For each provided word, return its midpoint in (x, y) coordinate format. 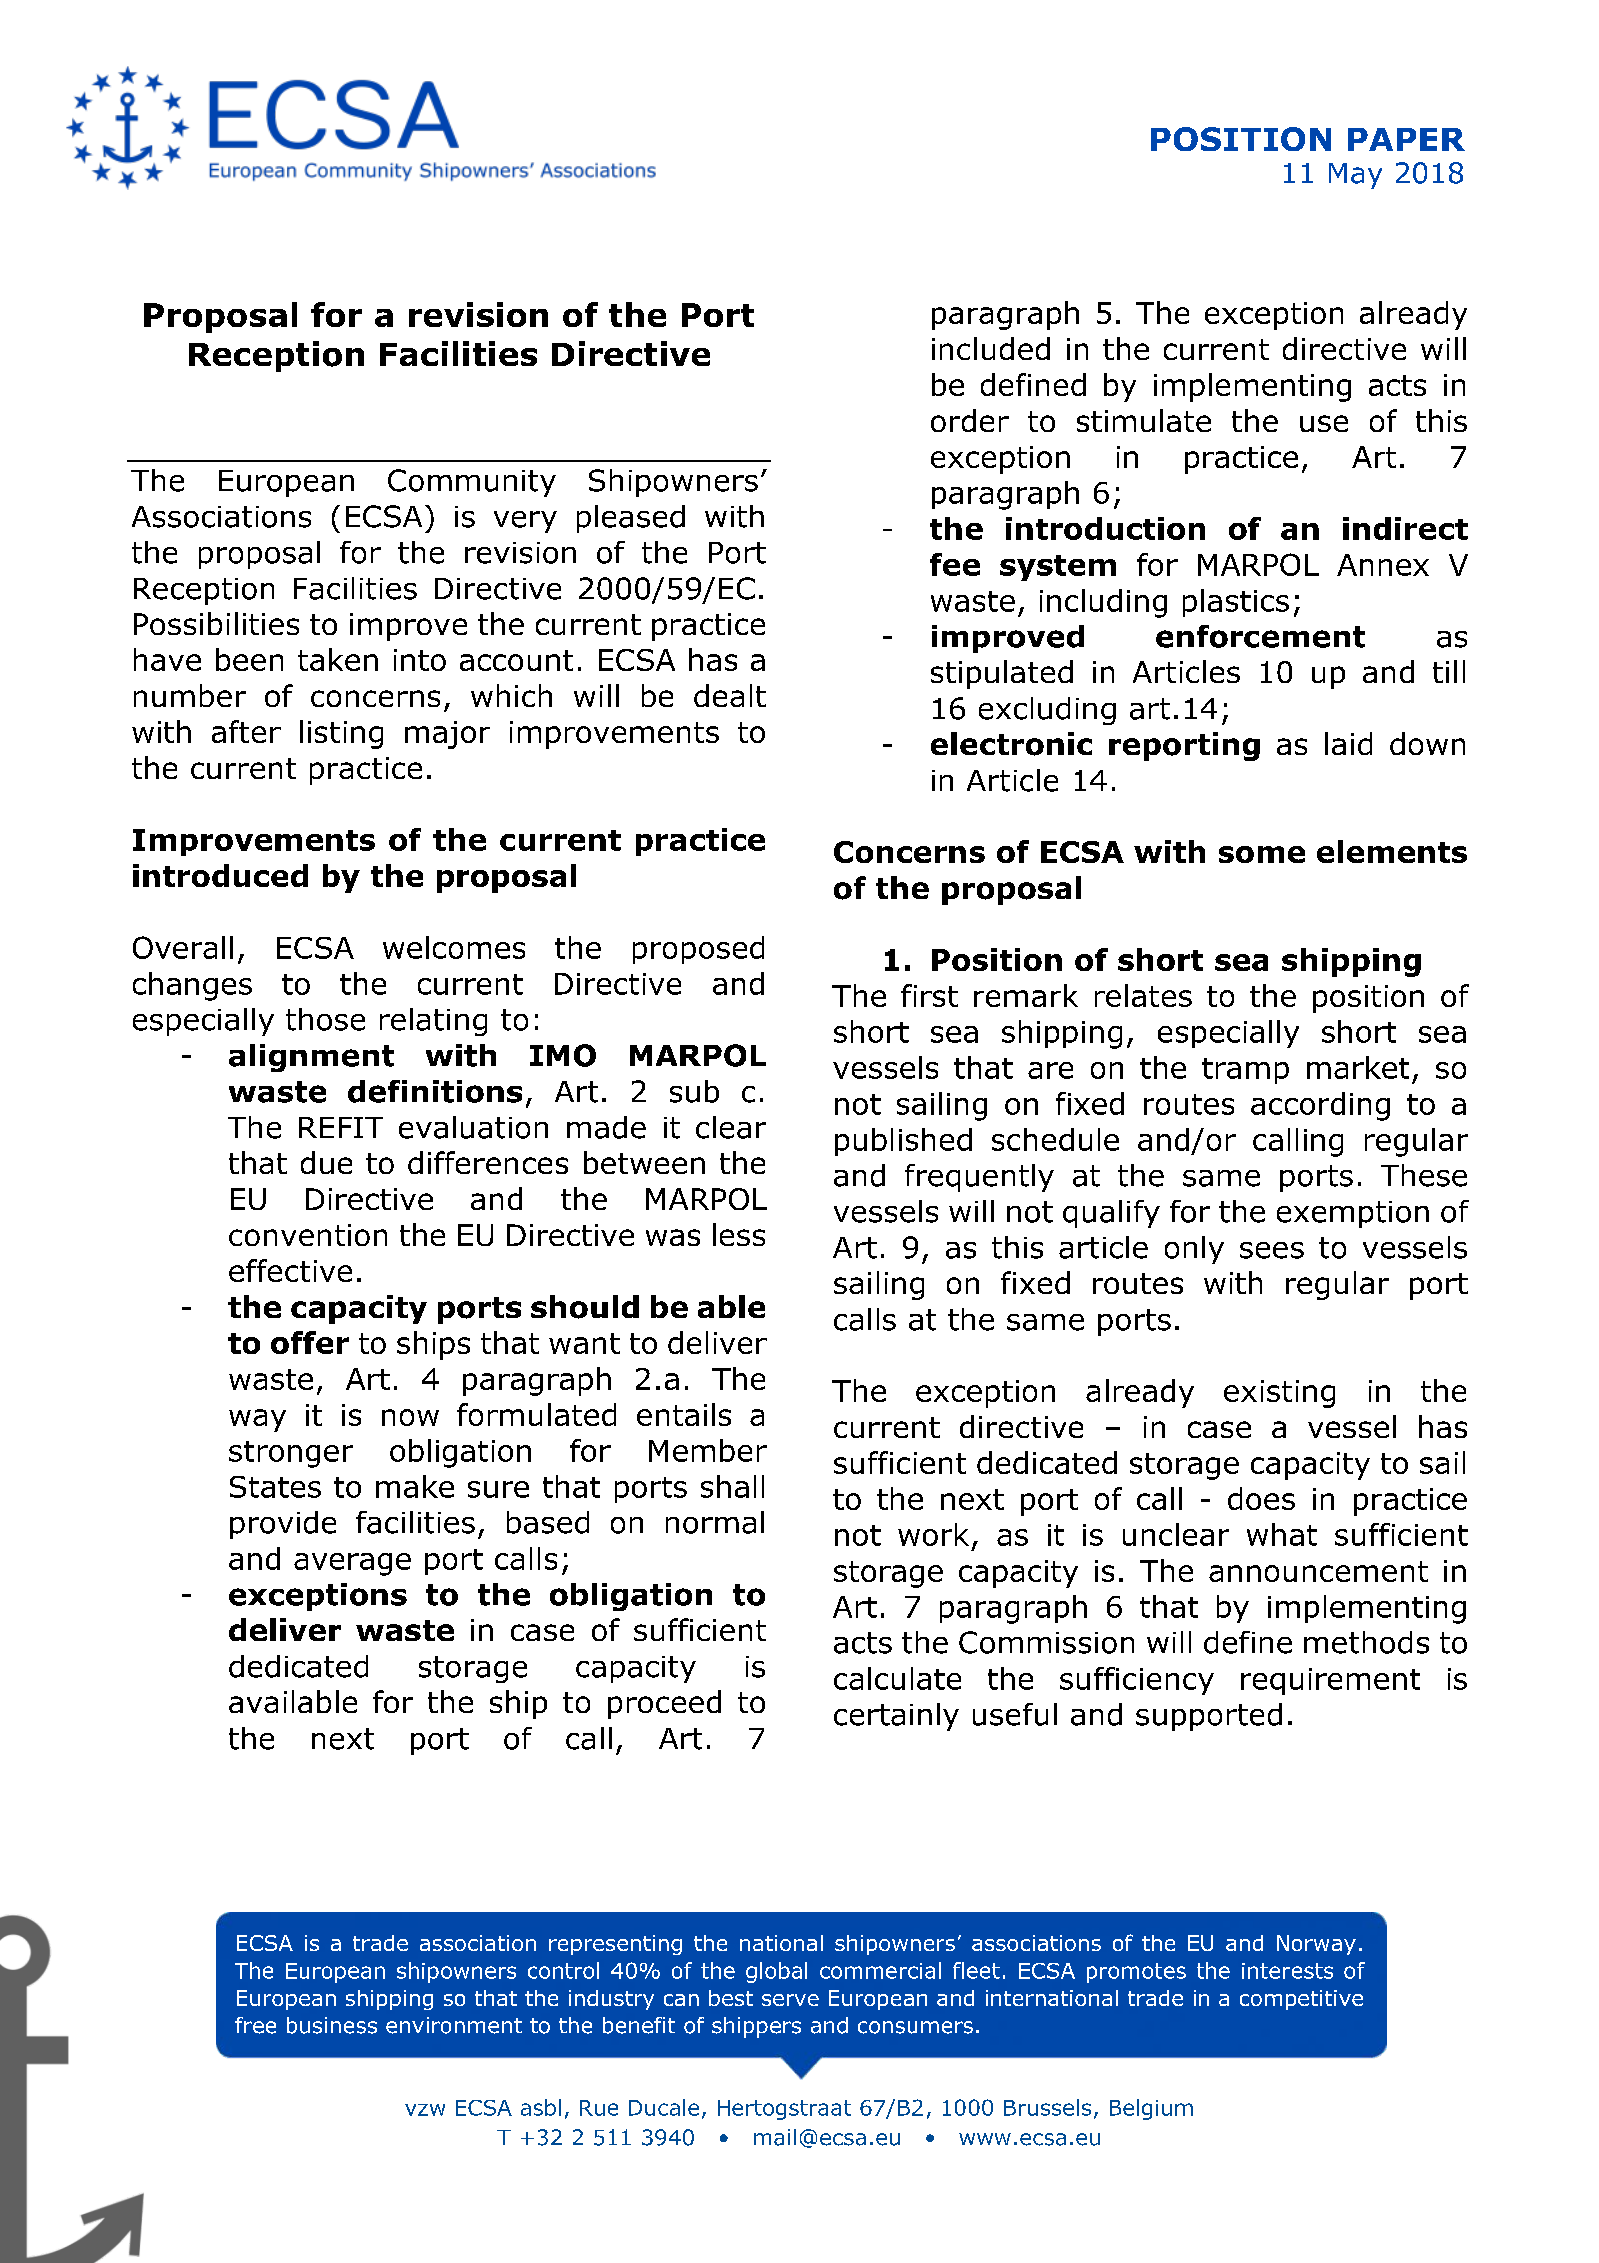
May (1355, 176)
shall (732, 1486)
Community (472, 483)
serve (790, 2000)
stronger (291, 1454)
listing (341, 734)
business (332, 2025)
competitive (1301, 2000)
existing (1279, 1394)
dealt (730, 695)
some (1262, 854)
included (991, 348)
